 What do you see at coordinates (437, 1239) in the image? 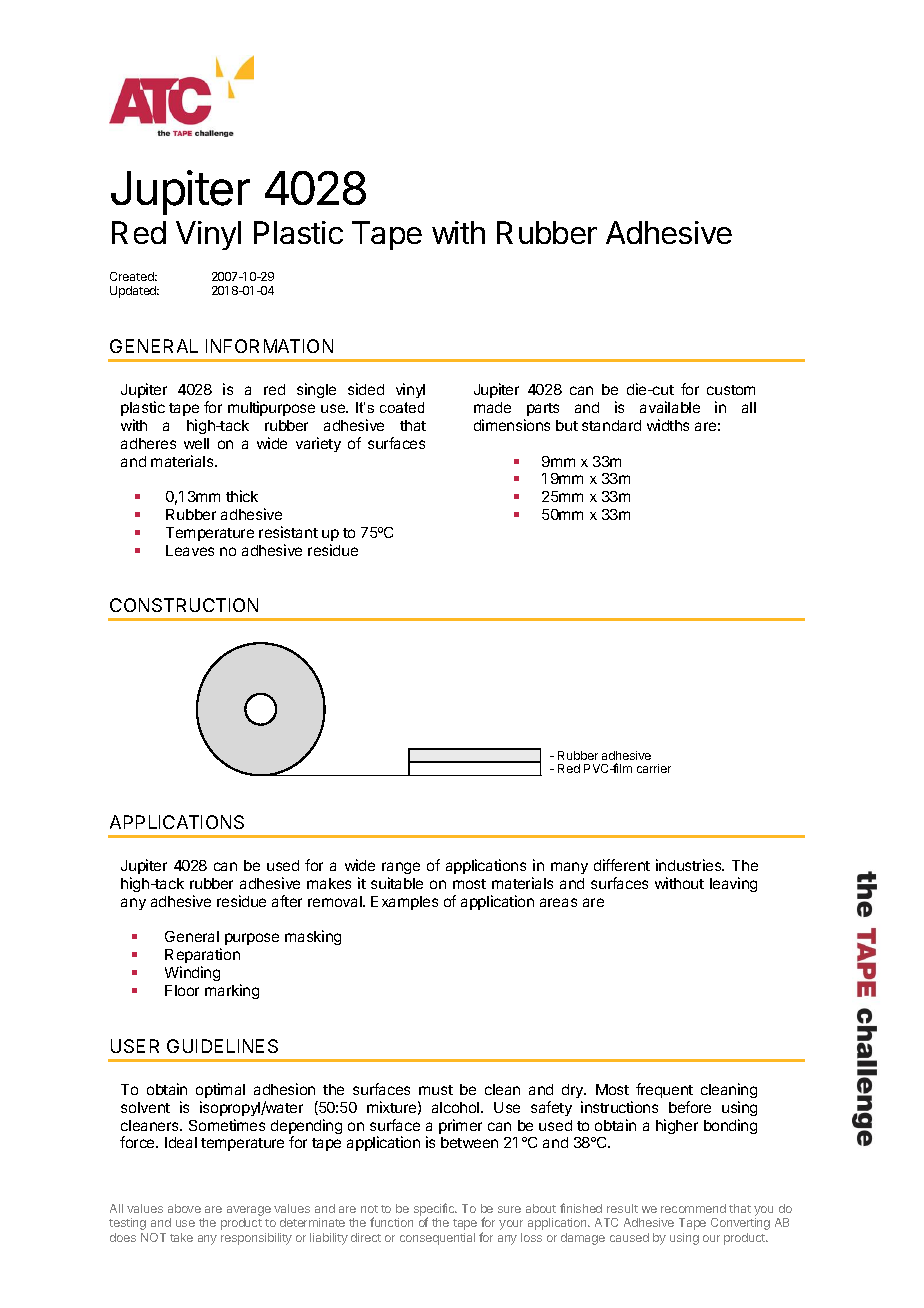
I see `consequential` at bounding box center [437, 1239].
